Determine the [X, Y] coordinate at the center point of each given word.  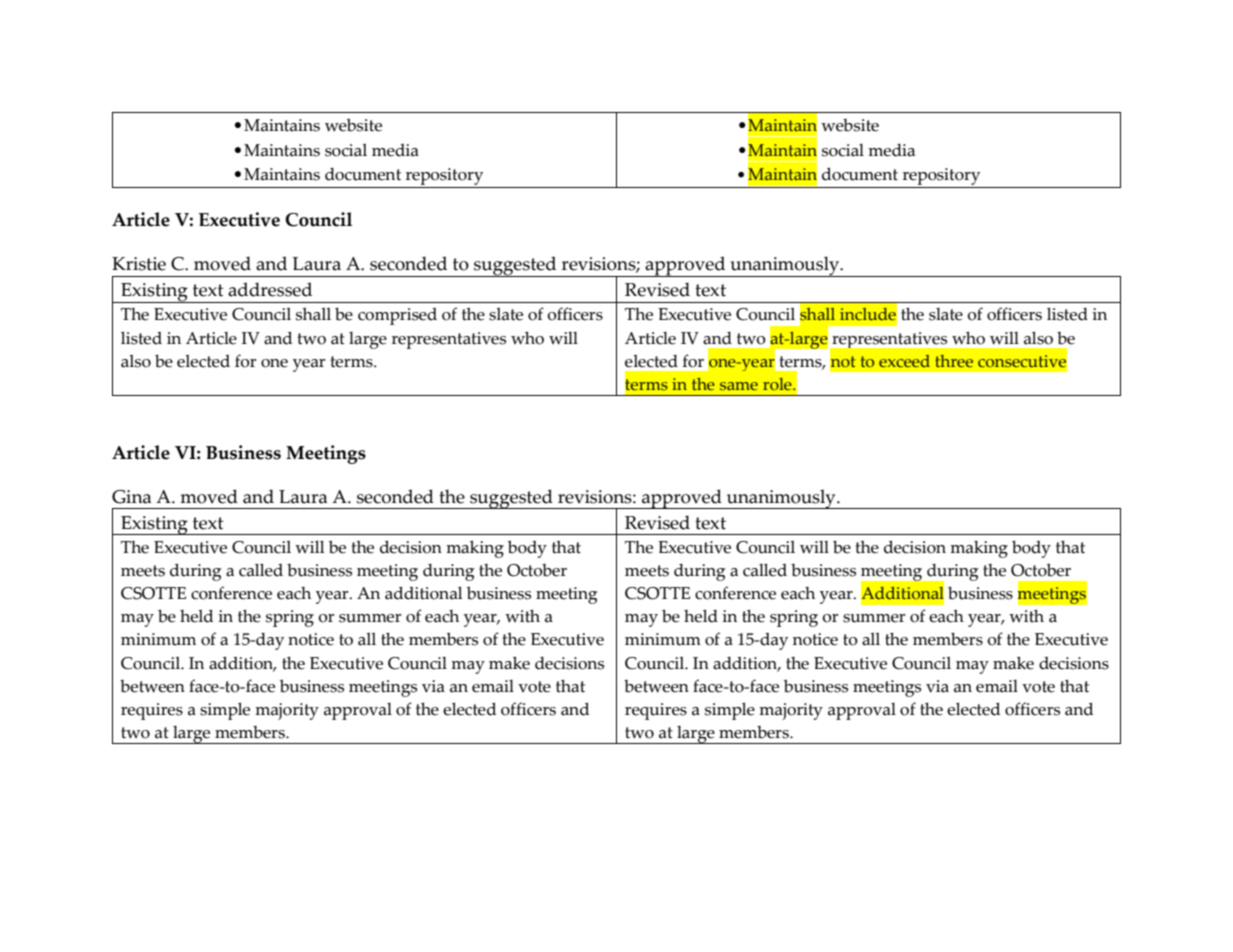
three [954, 361]
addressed [270, 289]
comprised [397, 316]
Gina [131, 497]
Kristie [139, 264]
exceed [904, 361]
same [739, 386]
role [778, 384]
